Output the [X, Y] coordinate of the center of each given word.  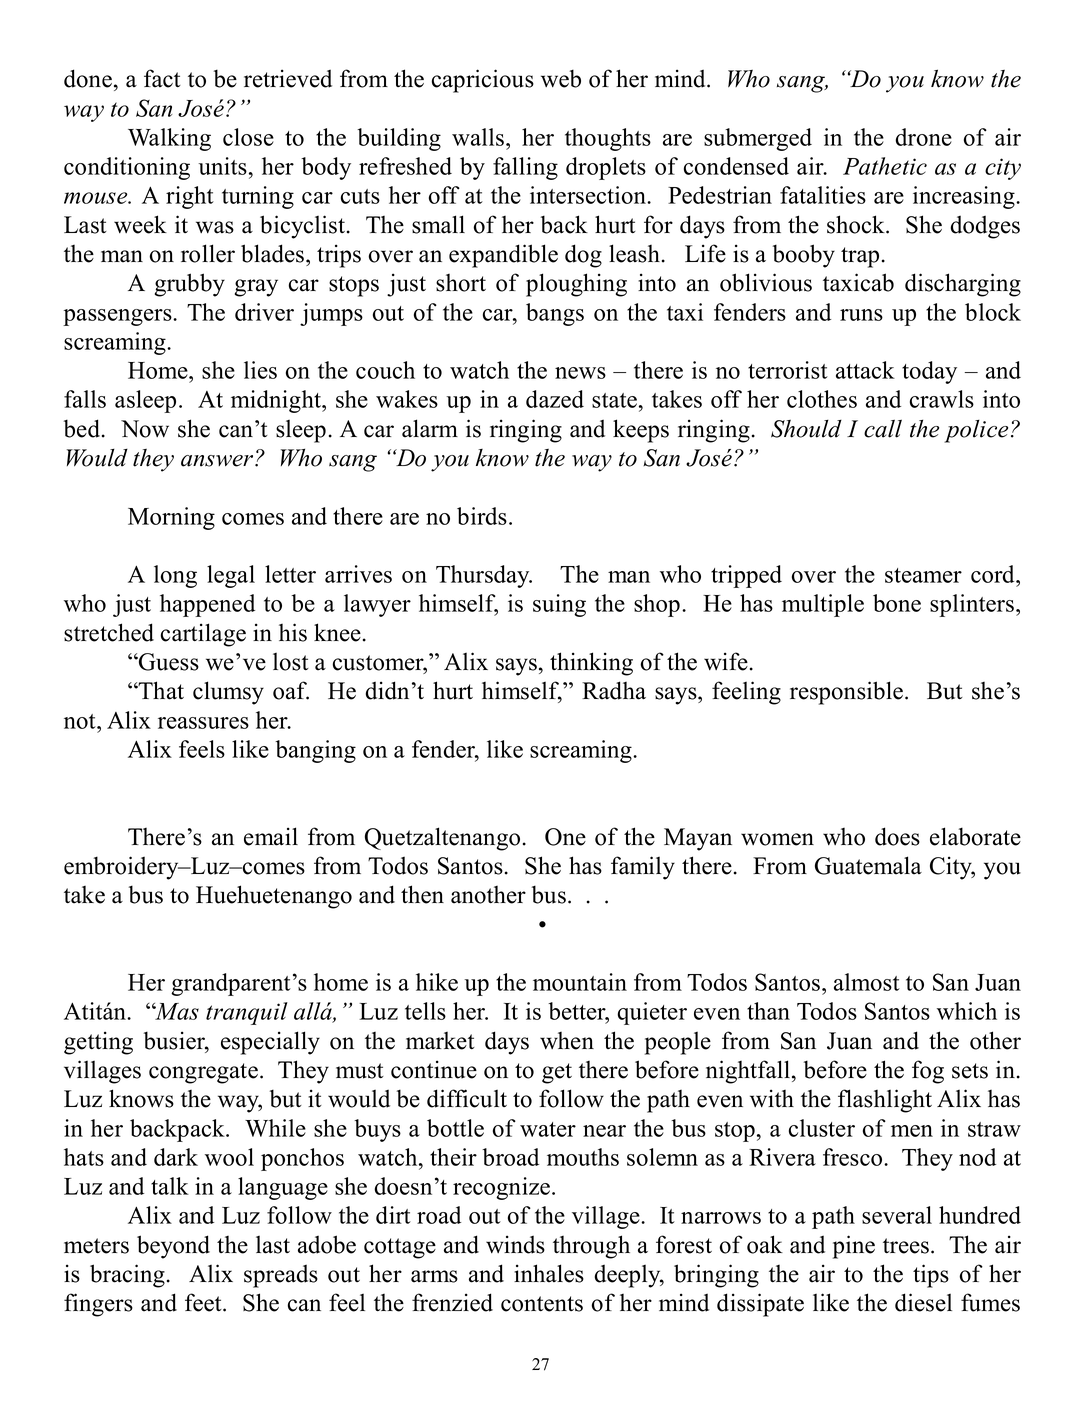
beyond [173, 1247]
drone [923, 137]
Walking [169, 139]
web [561, 78]
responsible [848, 693]
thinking [591, 664]
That [160, 690]
